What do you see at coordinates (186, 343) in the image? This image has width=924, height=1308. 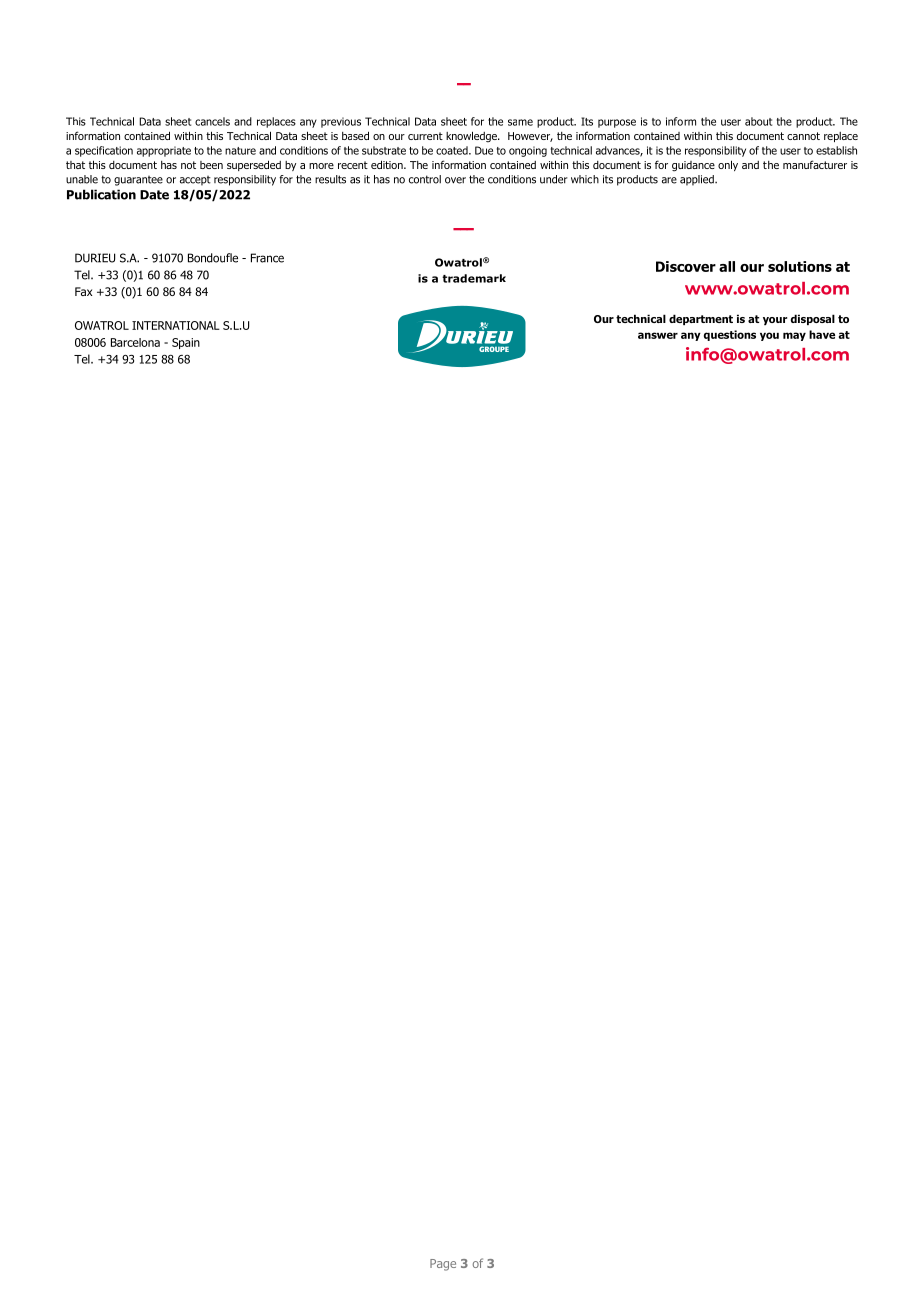 I see `Spain` at bounding box center [186, 343].
